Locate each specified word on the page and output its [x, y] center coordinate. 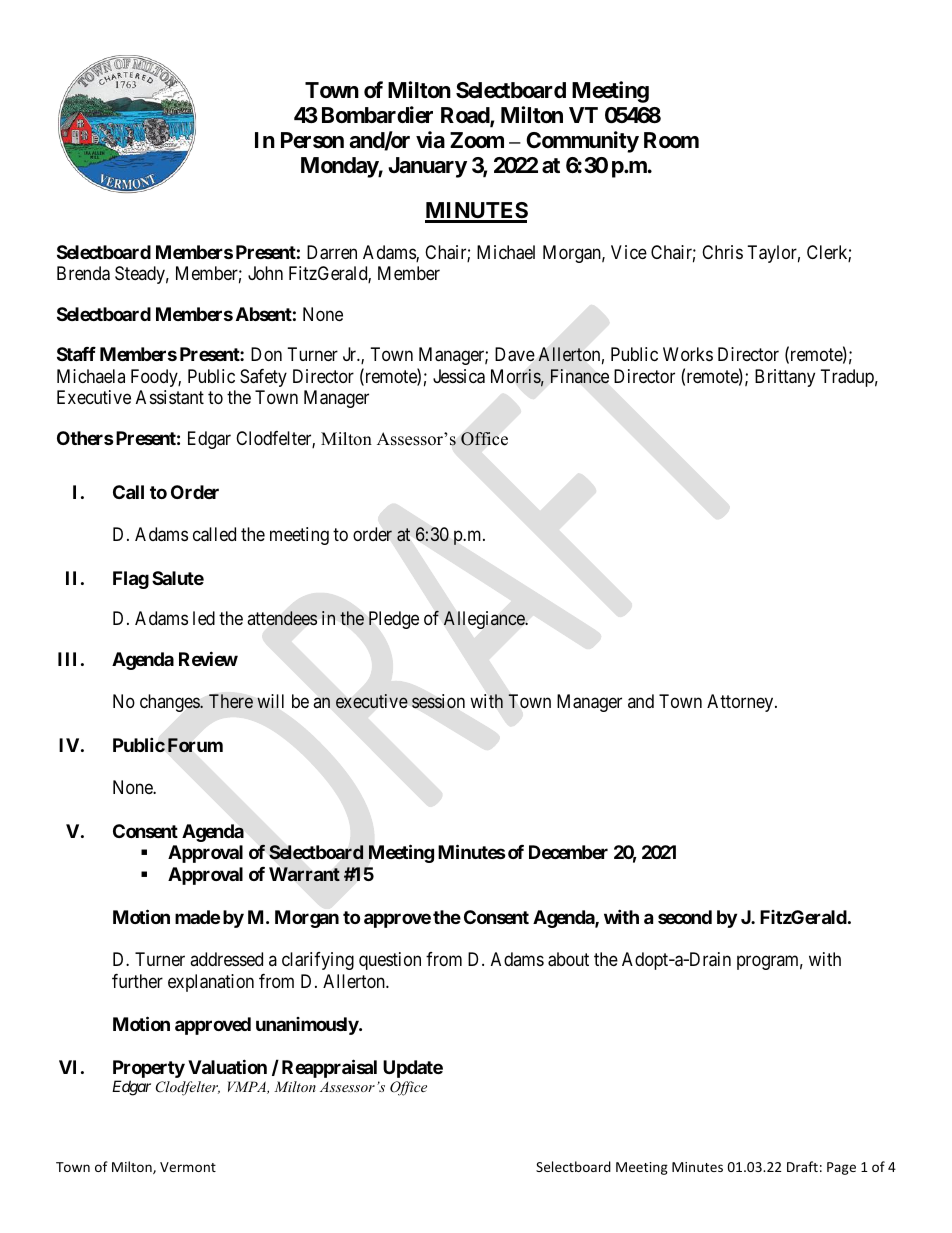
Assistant [170, 397]
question [390, 961]
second [685, 917]
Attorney [741, 703]
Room [671, 140]
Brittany [785, 378]
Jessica [459, 376]
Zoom [477, 140]
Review [208, 658]
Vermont [188, 1167]
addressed [226, 959]
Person [312, 140]
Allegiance [485, 620]
